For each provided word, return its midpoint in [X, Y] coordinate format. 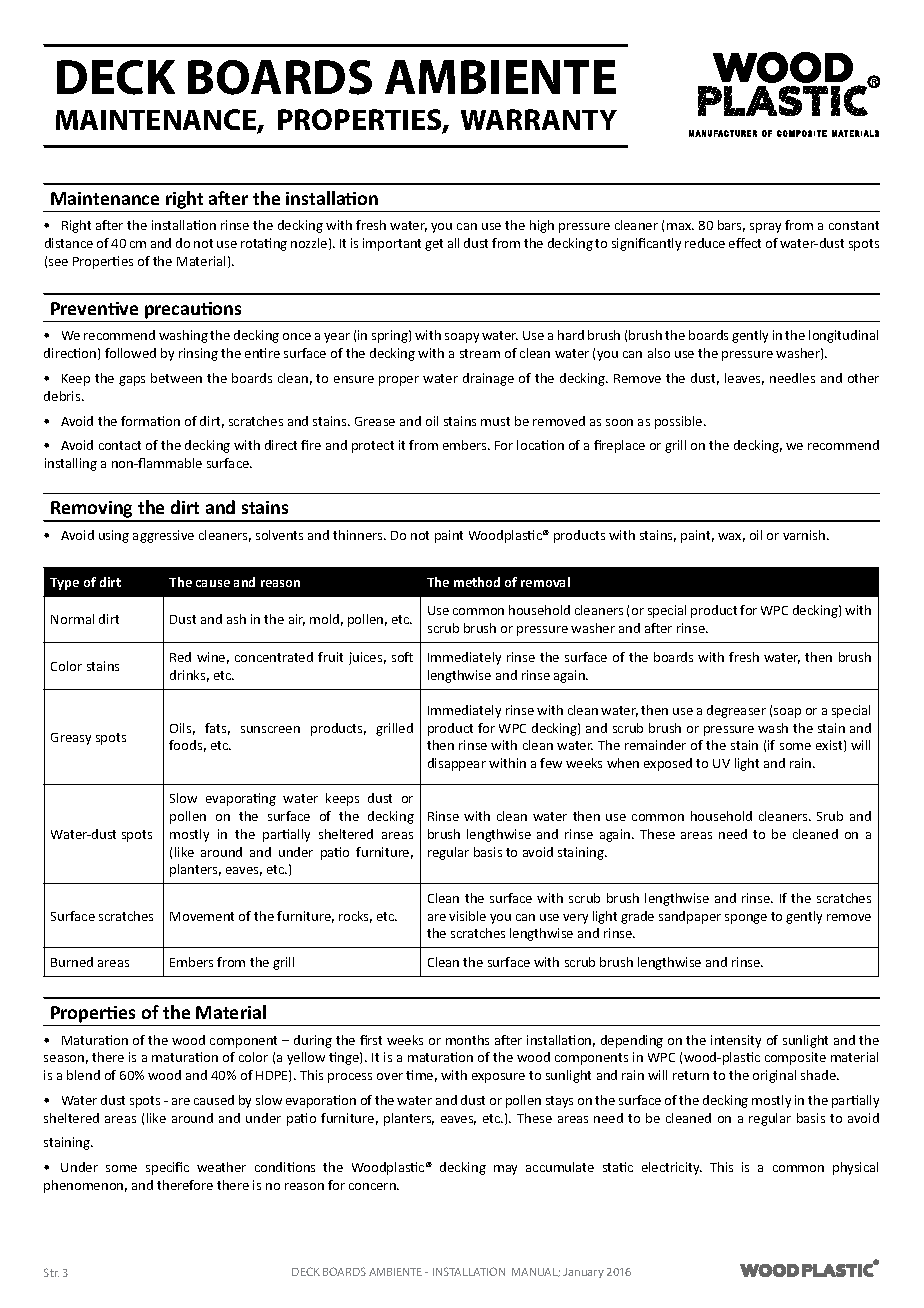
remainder [655, 745]
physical [855, 1168]
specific [167, 1168]
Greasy [71, 739]
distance [69, 243]
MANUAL [536, 1272]
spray [765, 228]
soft [402, 657]
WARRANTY [539, 119]
